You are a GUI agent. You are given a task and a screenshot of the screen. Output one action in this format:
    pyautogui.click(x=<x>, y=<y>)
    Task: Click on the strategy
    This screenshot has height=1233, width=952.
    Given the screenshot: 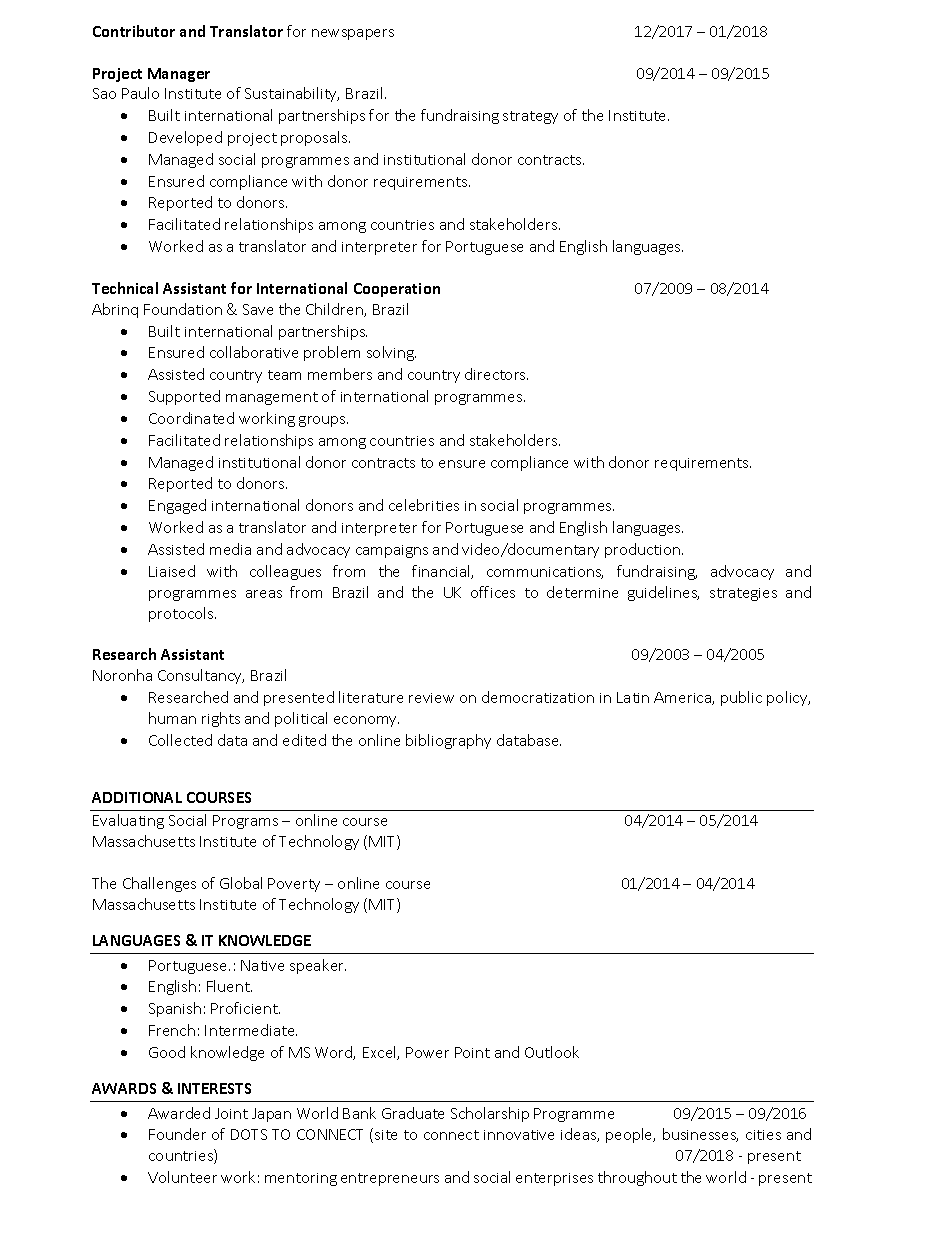 What is the action you would take?
    pyautogui.click(x=530, y=117)
